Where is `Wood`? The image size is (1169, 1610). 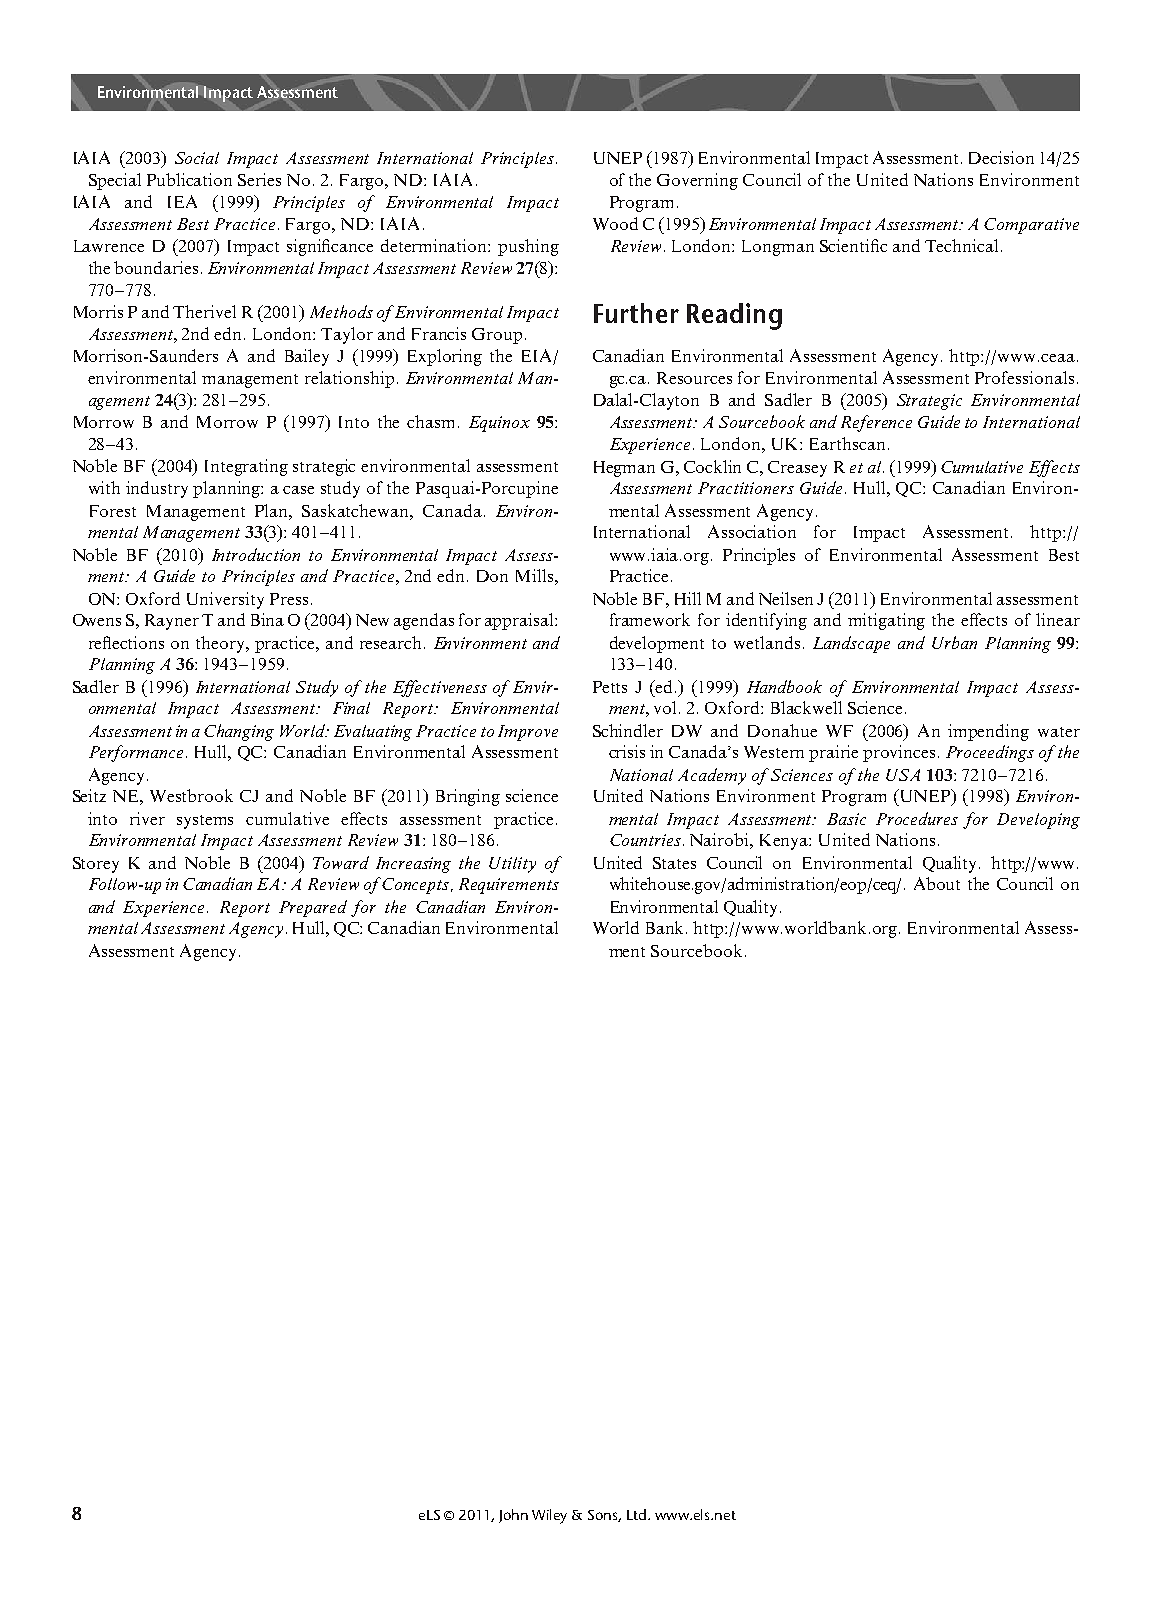
Wood is located at coordinates (615, 223).
